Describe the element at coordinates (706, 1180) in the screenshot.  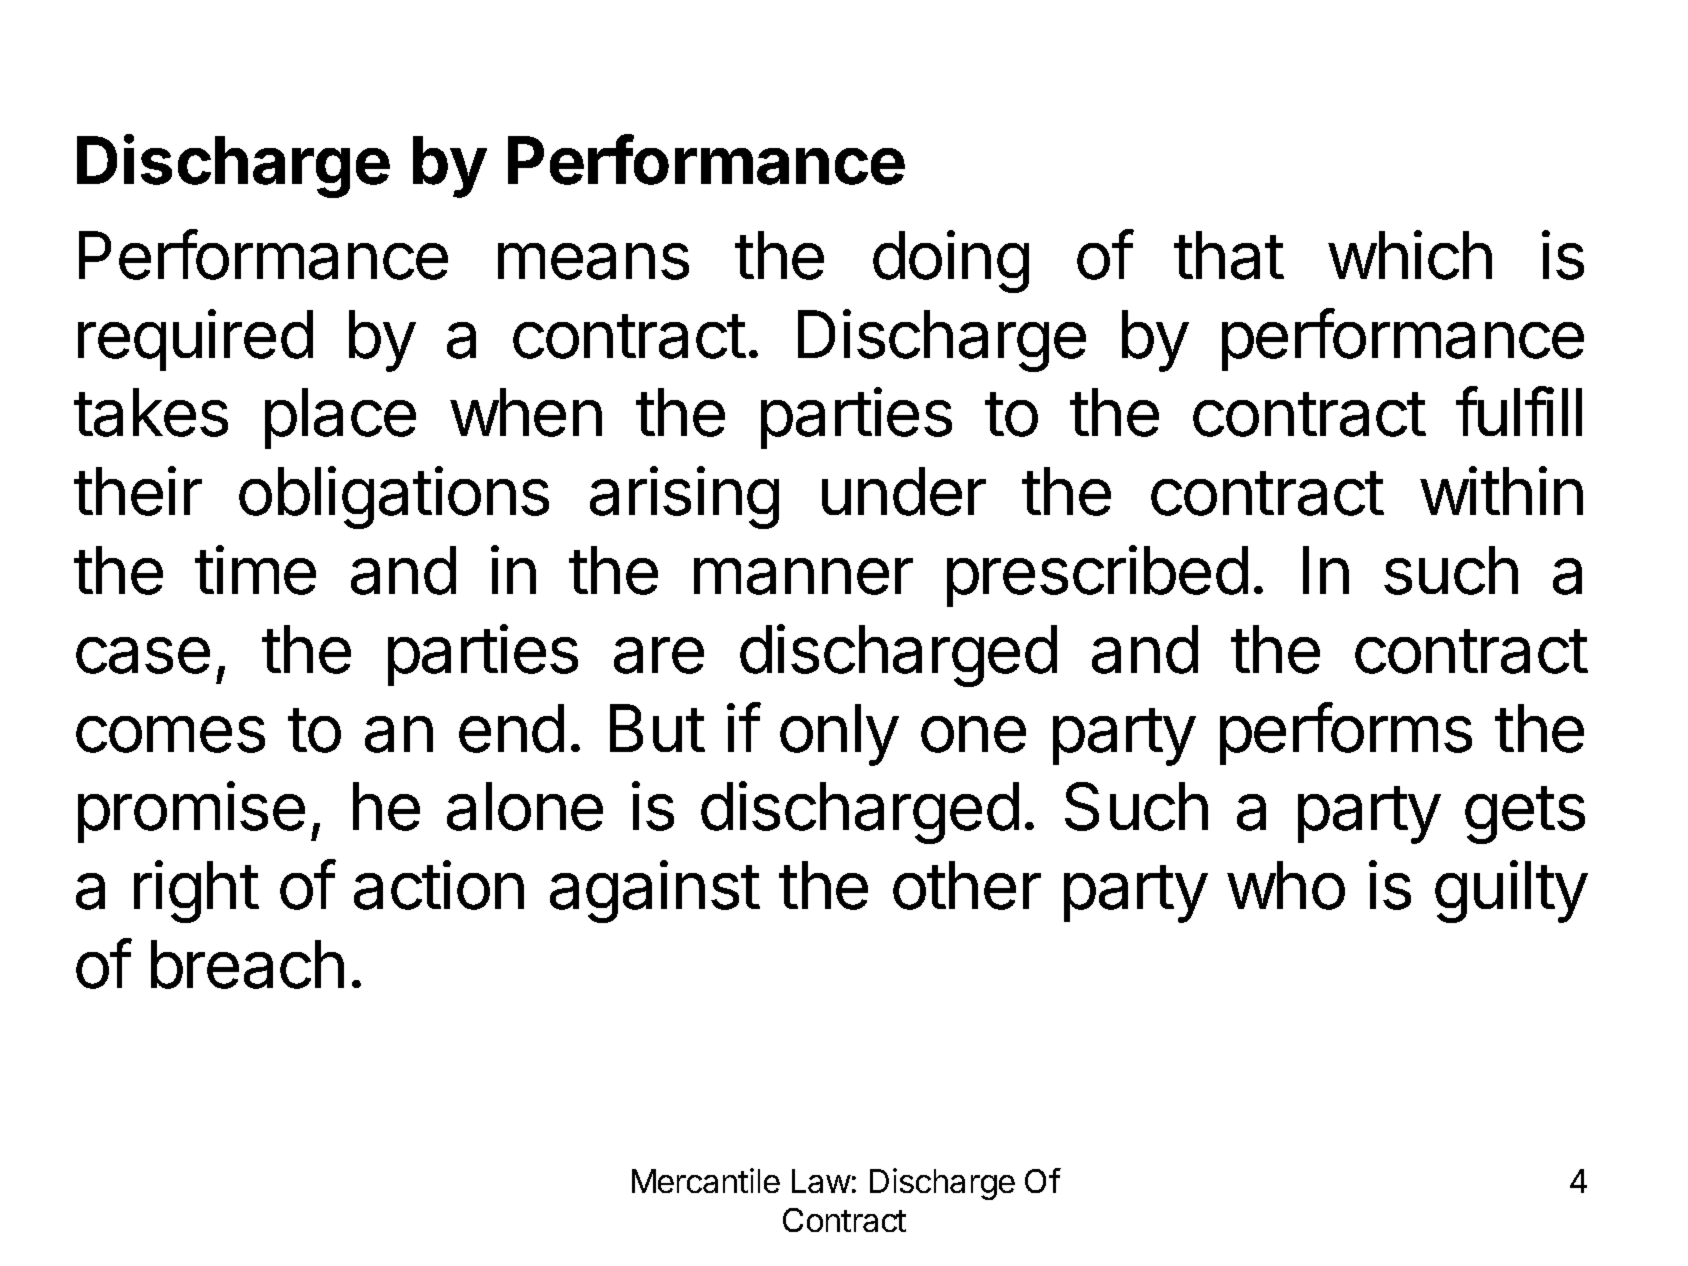
I see `Mercantile` at that location.
